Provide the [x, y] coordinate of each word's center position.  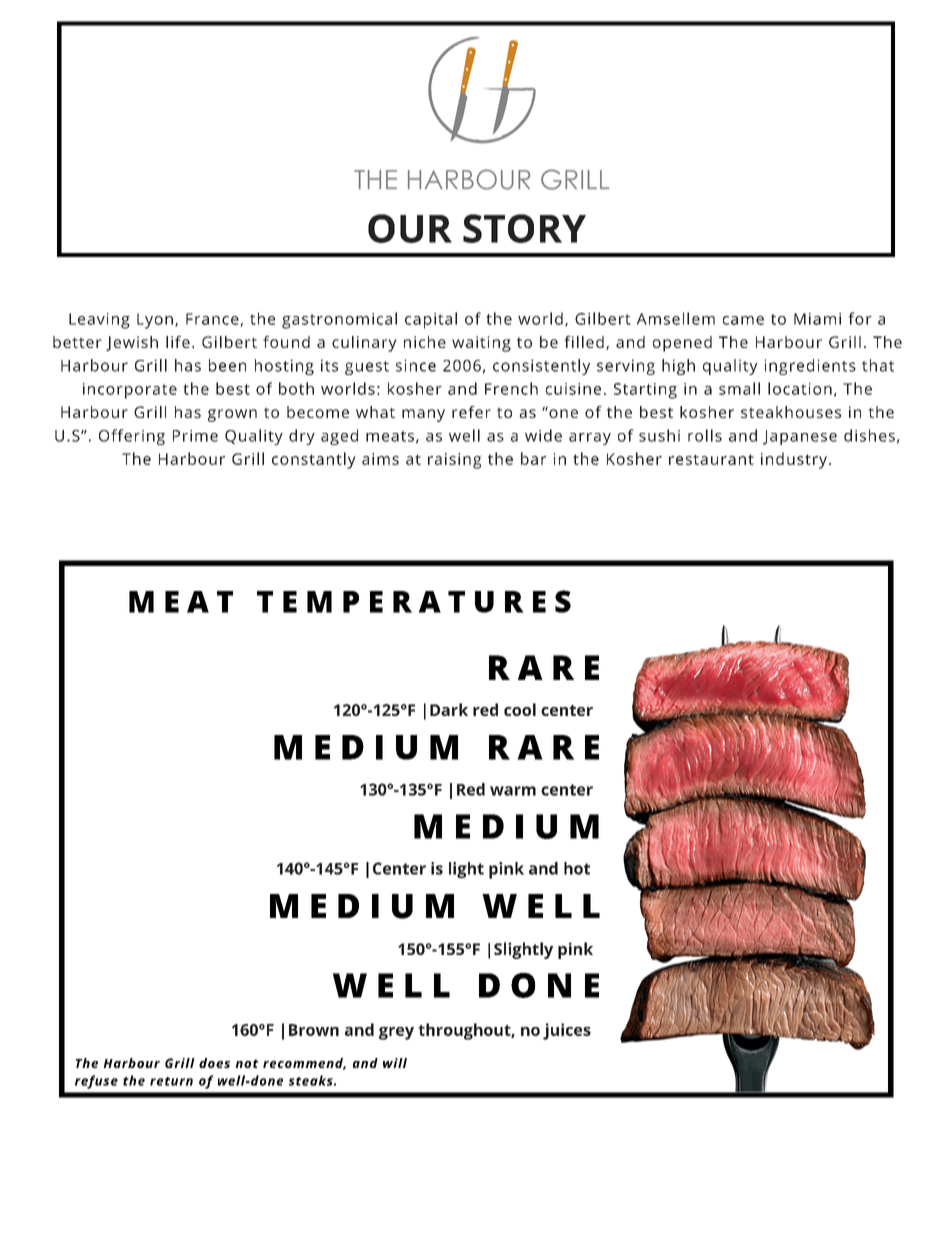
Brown [314, 1030]
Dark [449, 709]
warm [513, 791]
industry [794, 460]
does [214, 1063]
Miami [817, 319]
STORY [524, 228]
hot [577, 868]
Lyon [155, 321]
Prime [195, 436]
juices [567, 1031]
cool [520, 709]
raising [455, 461]
